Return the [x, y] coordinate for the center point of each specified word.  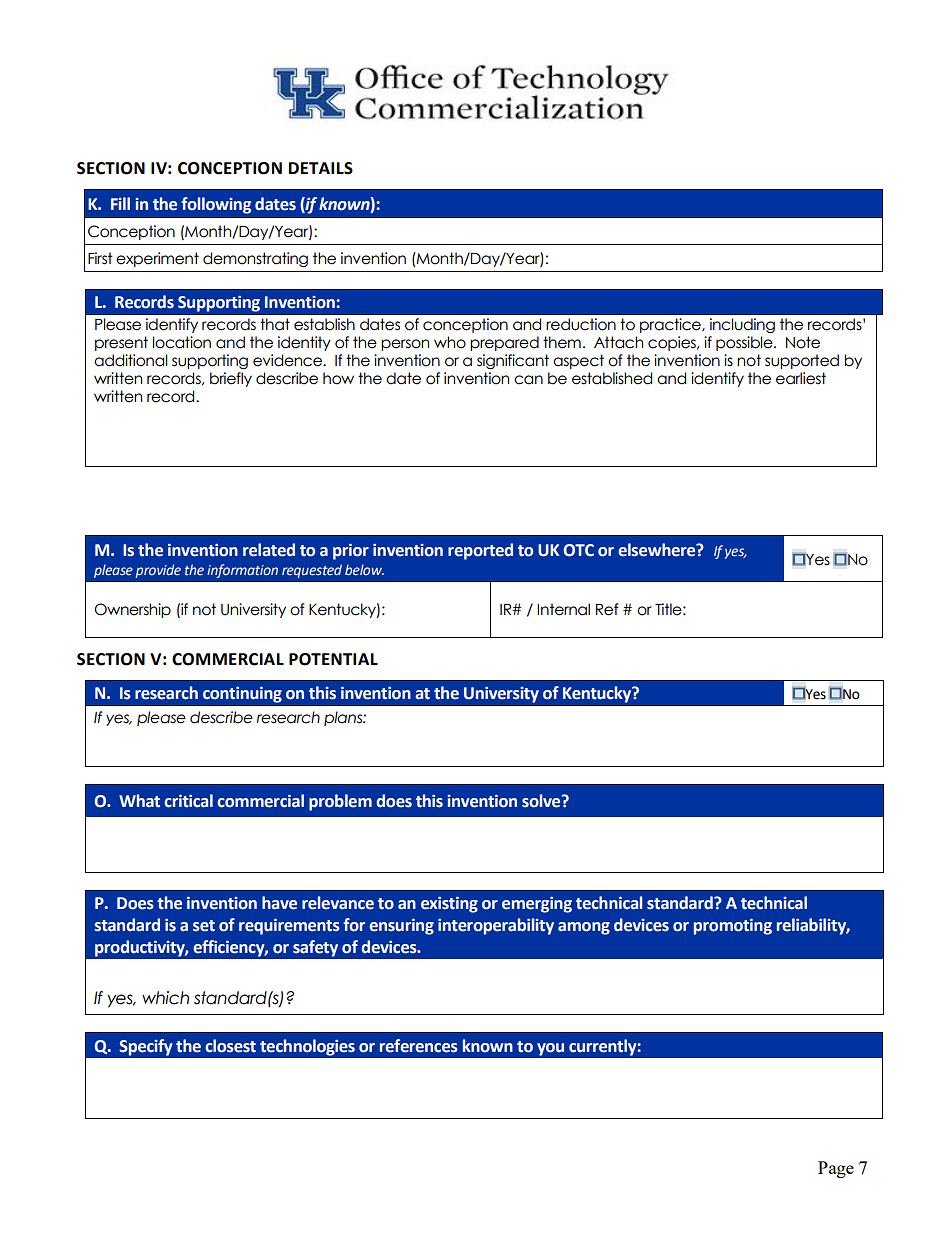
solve [542, 801]
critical [188, 801]
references [419, 1046]
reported [480, 551]
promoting [733, 927]
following [216, 205]
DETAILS [321, 168]
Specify [146, 1047]
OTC [579, 550]
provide [158, 571]
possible [745, 343]
